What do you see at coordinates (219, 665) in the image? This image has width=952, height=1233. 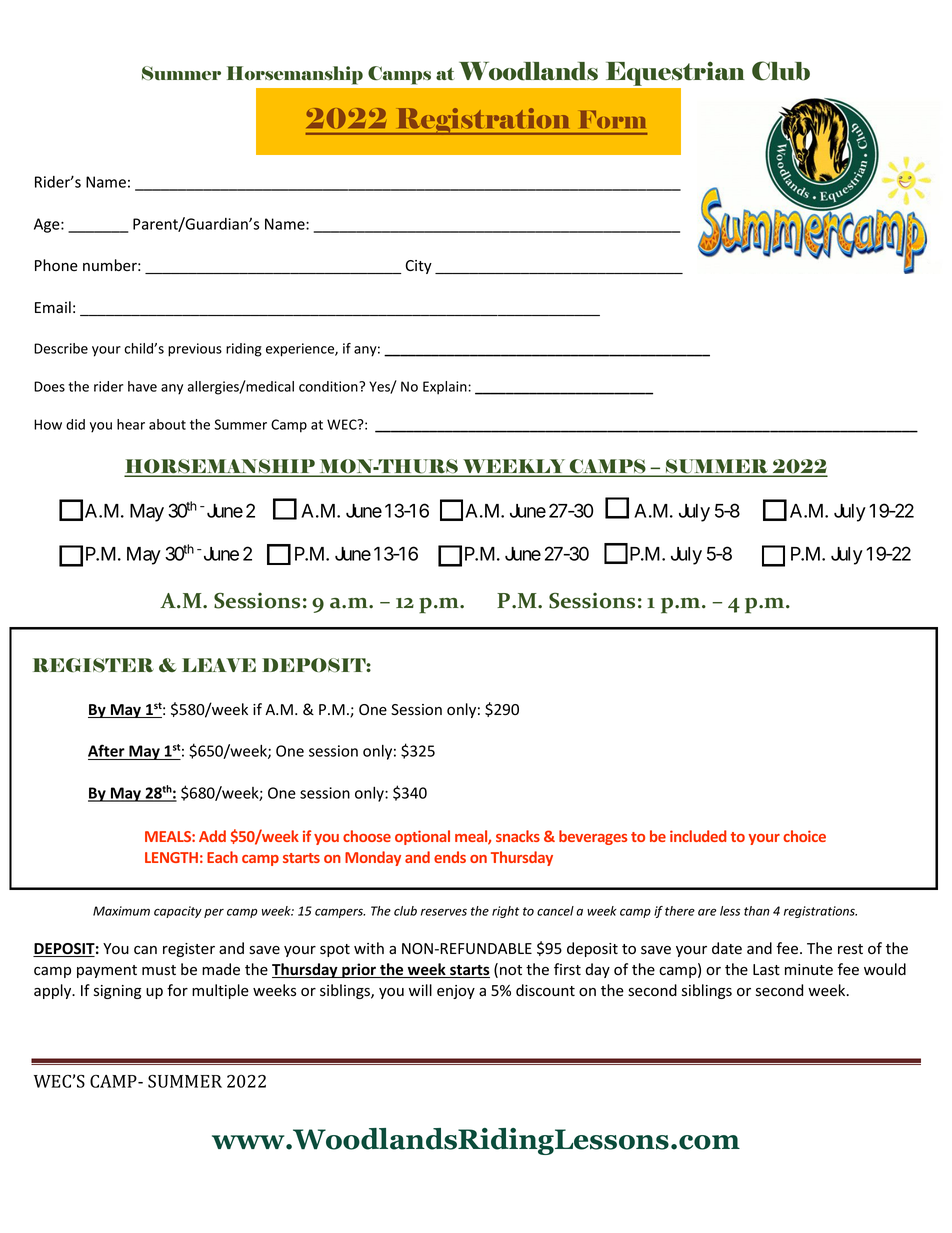 I see `LEAVE` at bounding box center [219, 665].
